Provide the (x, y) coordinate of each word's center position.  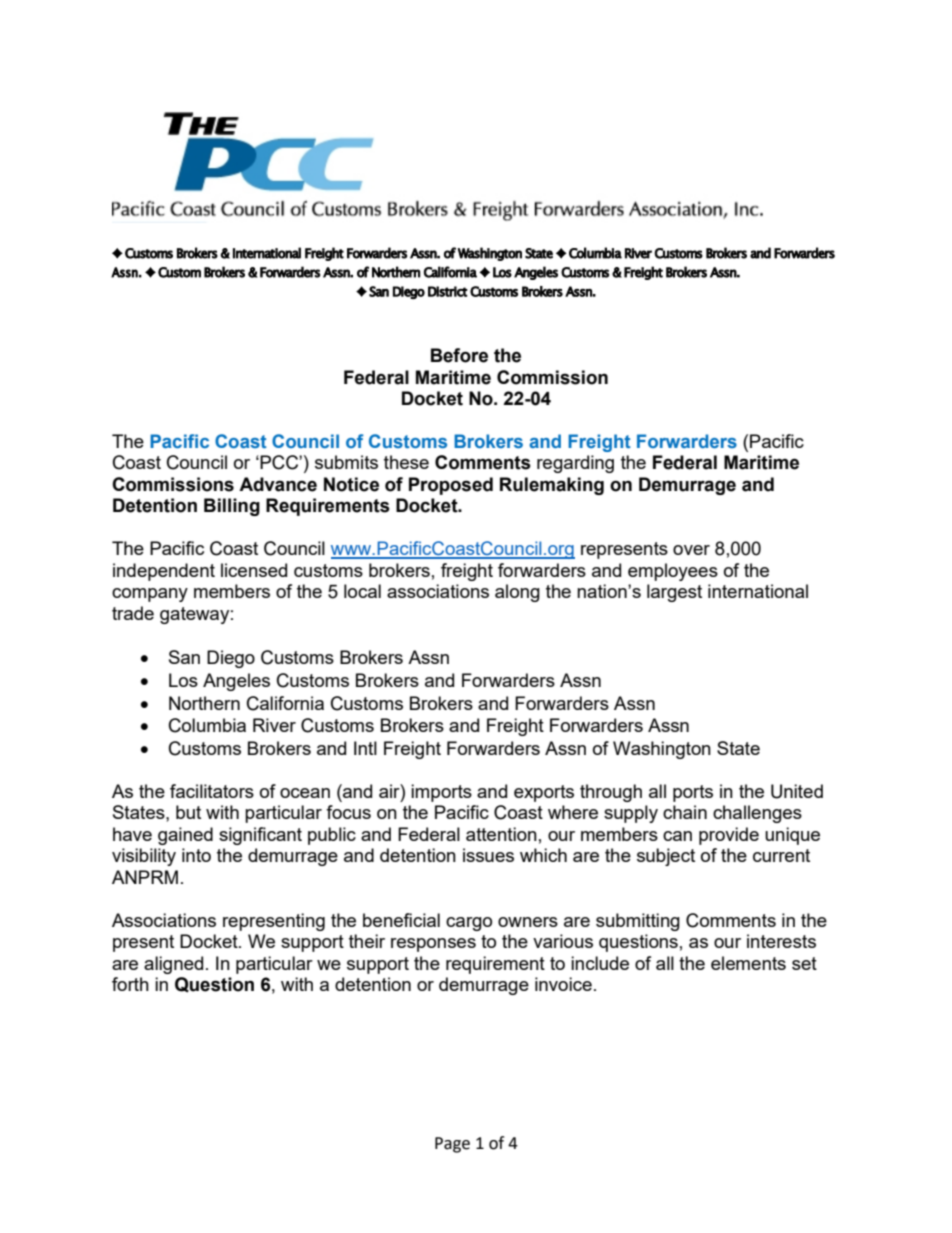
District (448, 291)
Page (452, 1145)
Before (459, 355)
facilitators (212, 791)
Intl (365, 748)
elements (748, 963)
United (797, 791)
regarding (575, 464)
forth (130, 984)
